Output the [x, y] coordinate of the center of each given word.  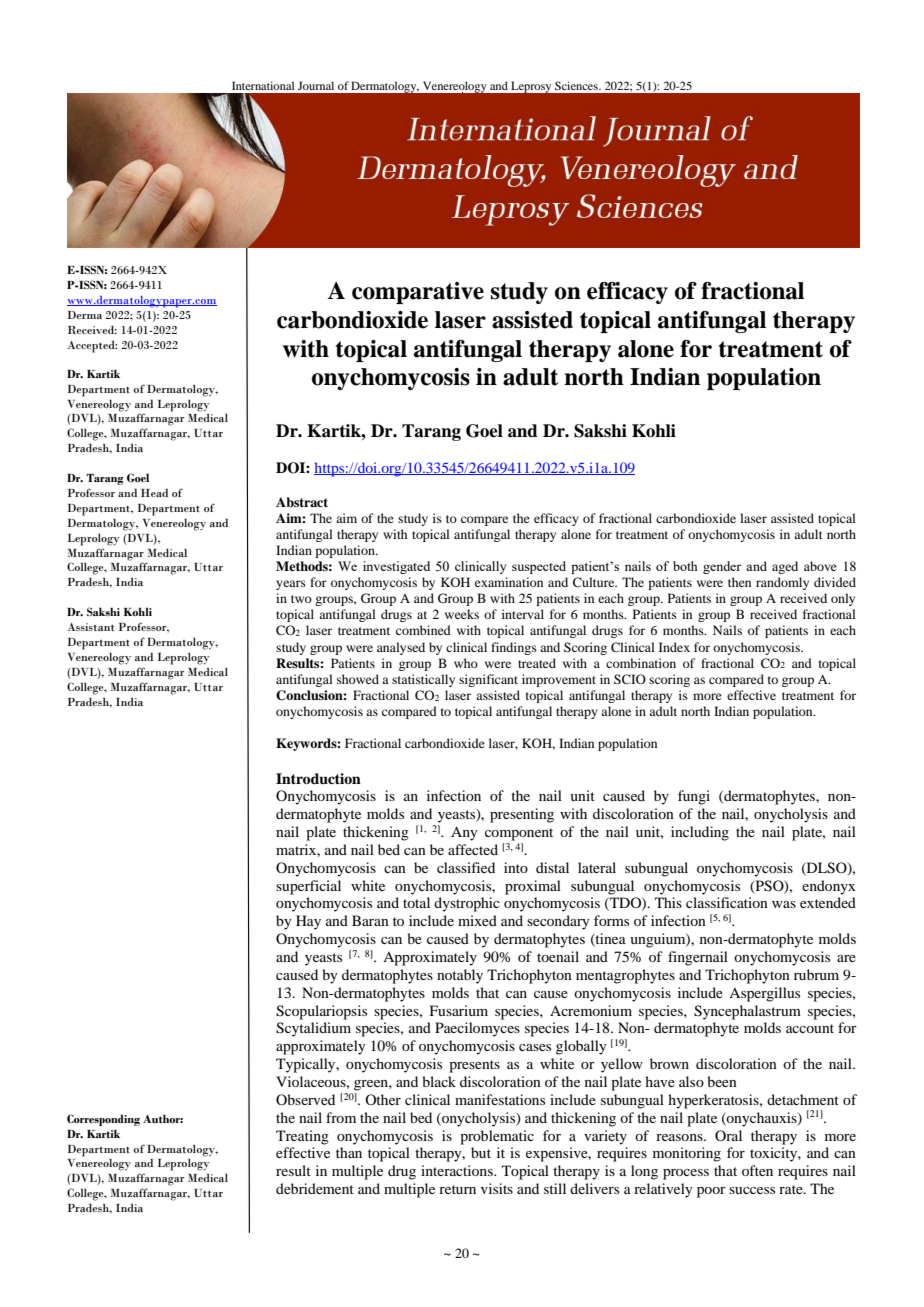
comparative [418, 293]
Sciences [577, 85]
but [481, 1152]
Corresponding [103, 1120]
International [263, 85]
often [757, 1170]
